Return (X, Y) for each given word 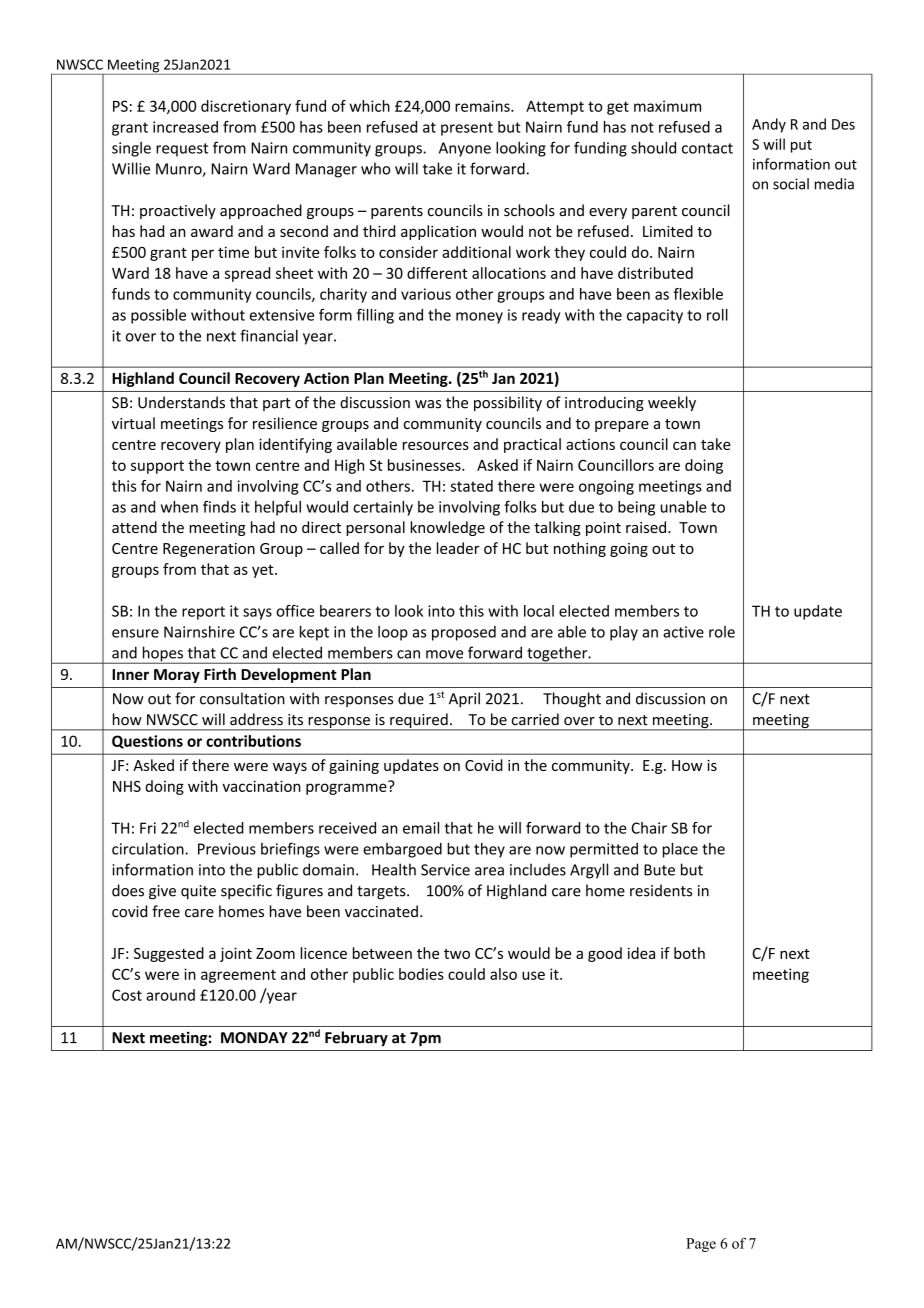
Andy (769, 125)
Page (701, 1245)
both (689, 953)
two (457, 954)
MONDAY (254, 1038)
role (722, 632)
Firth (220, 674)
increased (185, 127)
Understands (181, 402)
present (467, 129)
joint (236, 954)
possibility (508, 403)
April (464, 700)
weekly (672, 403)
